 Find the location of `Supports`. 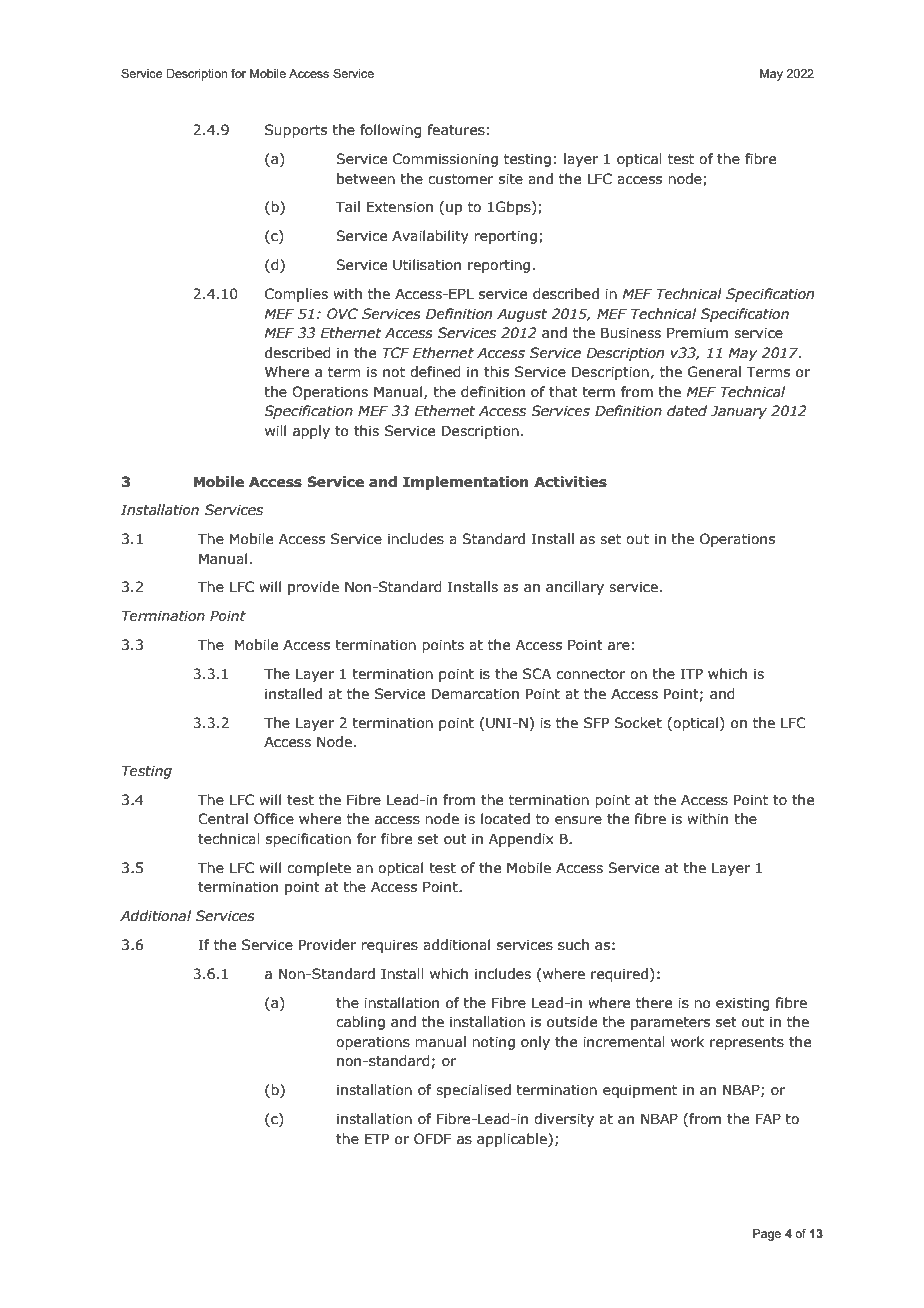

Supports is located at coordinates (296, 131).
